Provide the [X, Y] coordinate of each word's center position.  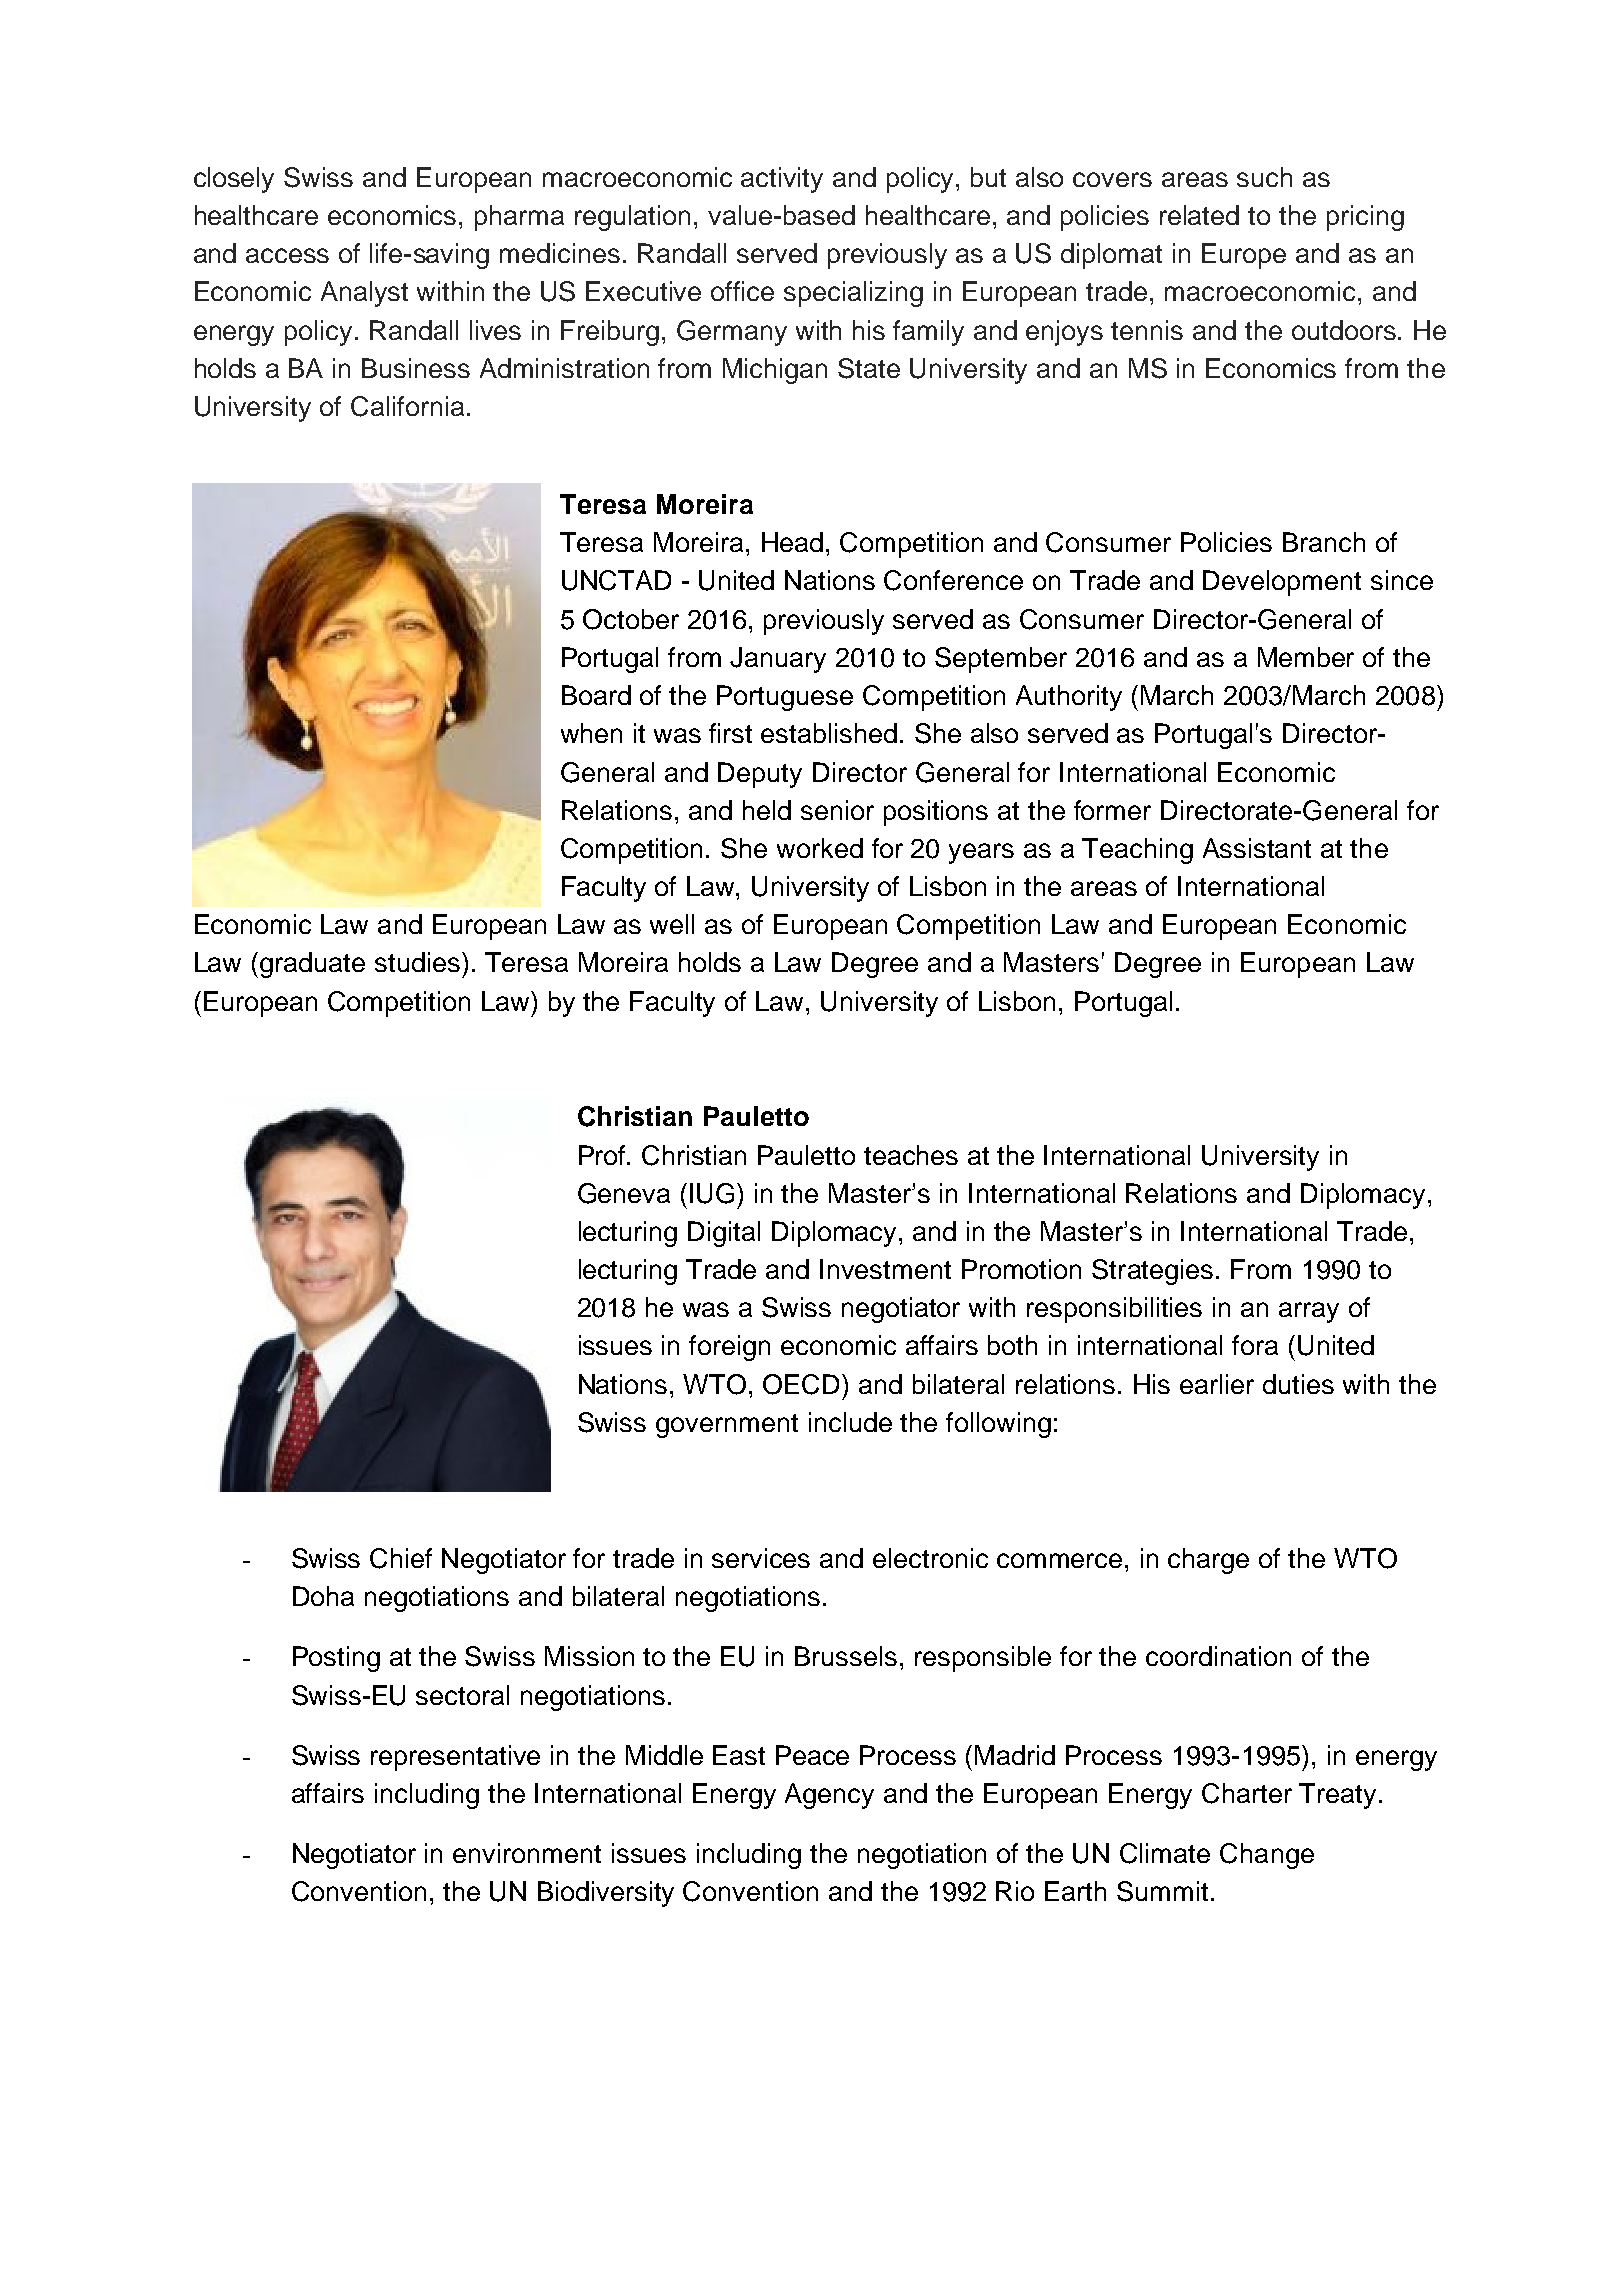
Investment [885, 1269]
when [591, 733]
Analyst [364, 294]
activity [782, 180]
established [829, 733]
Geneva [624, 1193]
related [1199, 215]
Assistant [1257, 848]
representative [455, 1758]
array [1309, 1312]
